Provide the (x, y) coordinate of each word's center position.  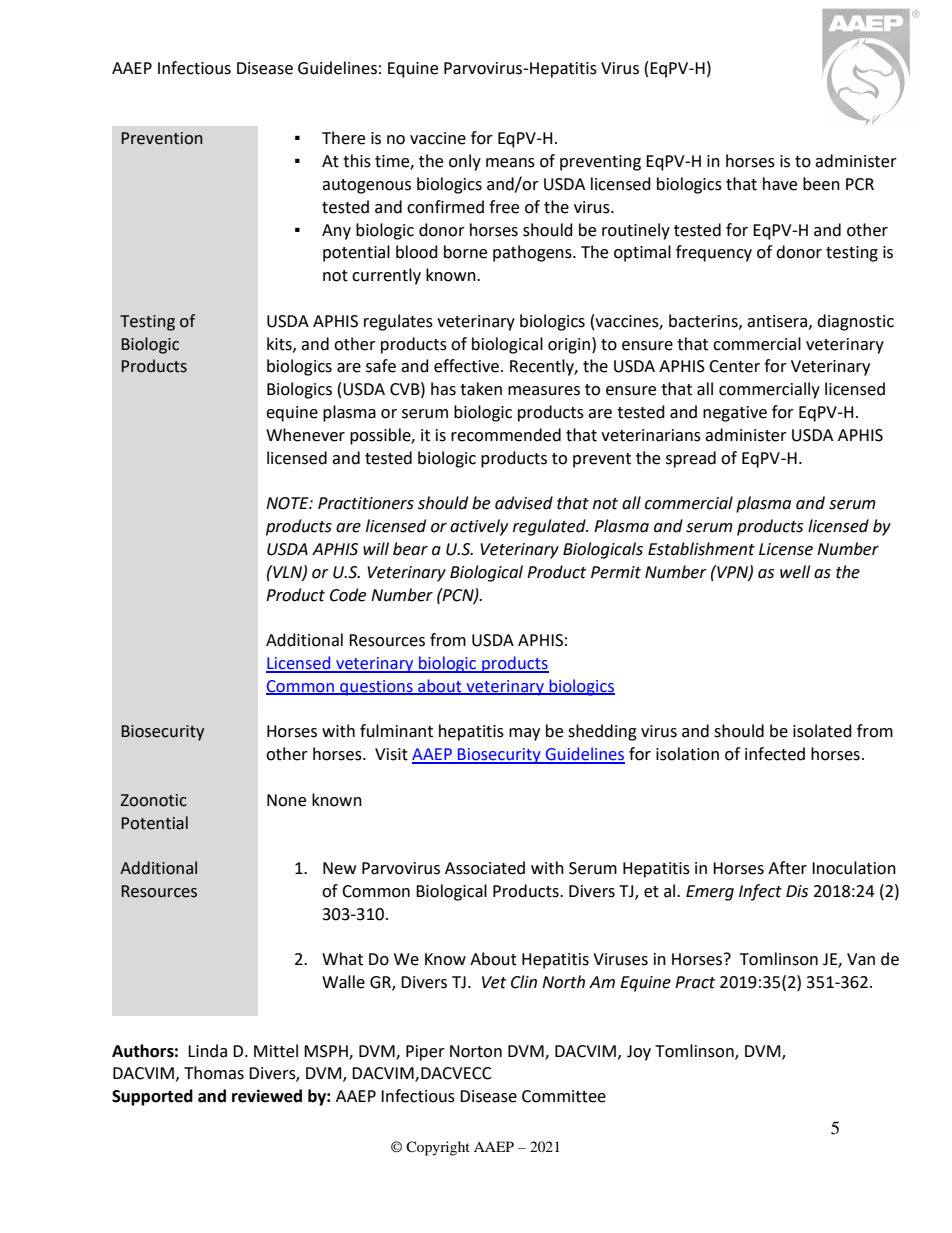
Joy (639, 1053)
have (780, 184)
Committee (564, 1096)
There (343, 138)
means (510, 163)
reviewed (267, 1096)
